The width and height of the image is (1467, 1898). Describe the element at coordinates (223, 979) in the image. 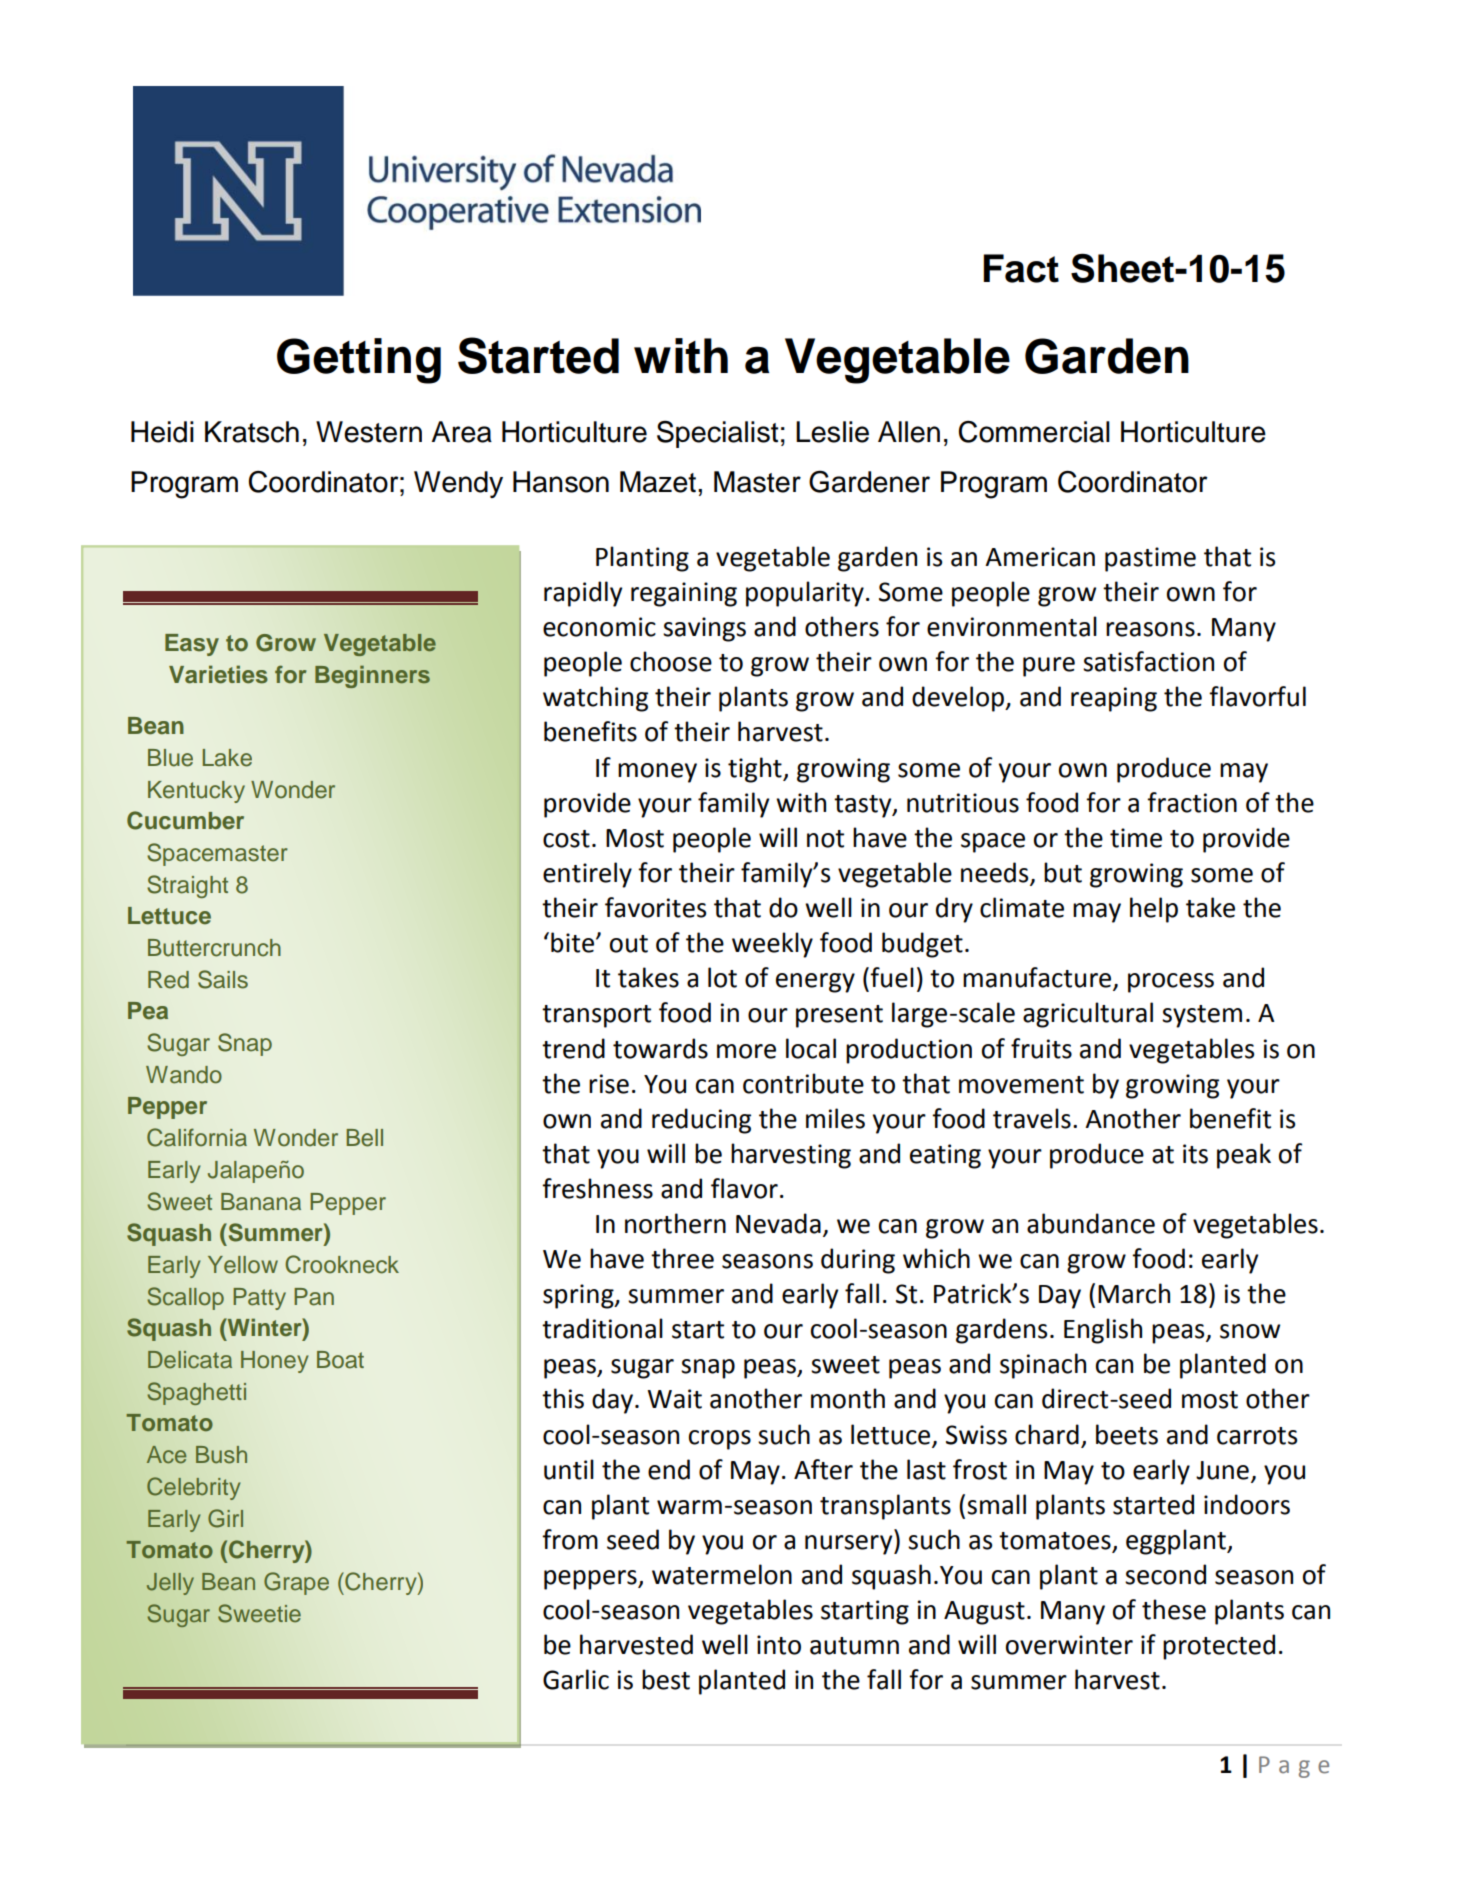

I see `Sails` at that location.
